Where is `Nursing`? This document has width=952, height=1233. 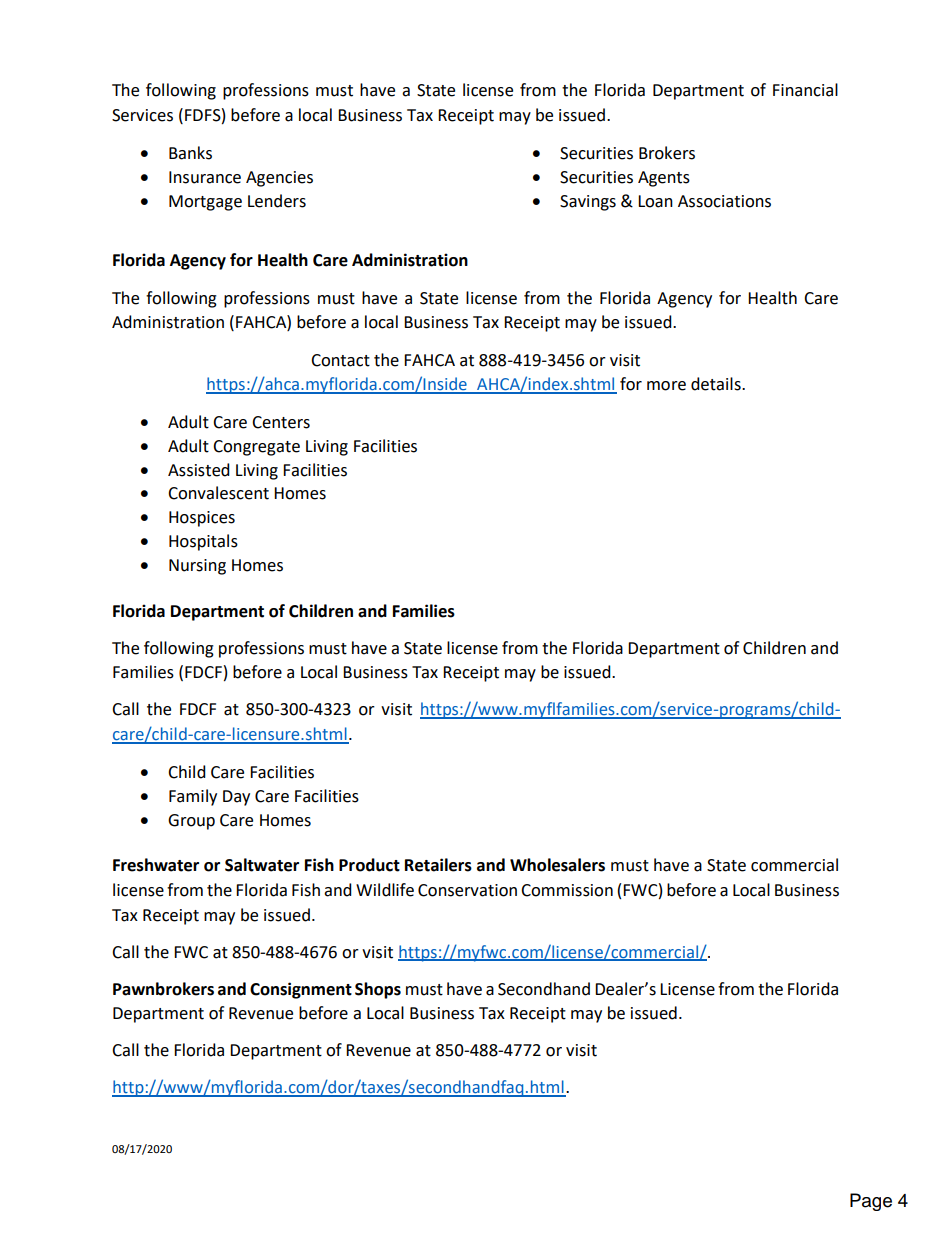
Nursing is located at coordinates (197, 567).
